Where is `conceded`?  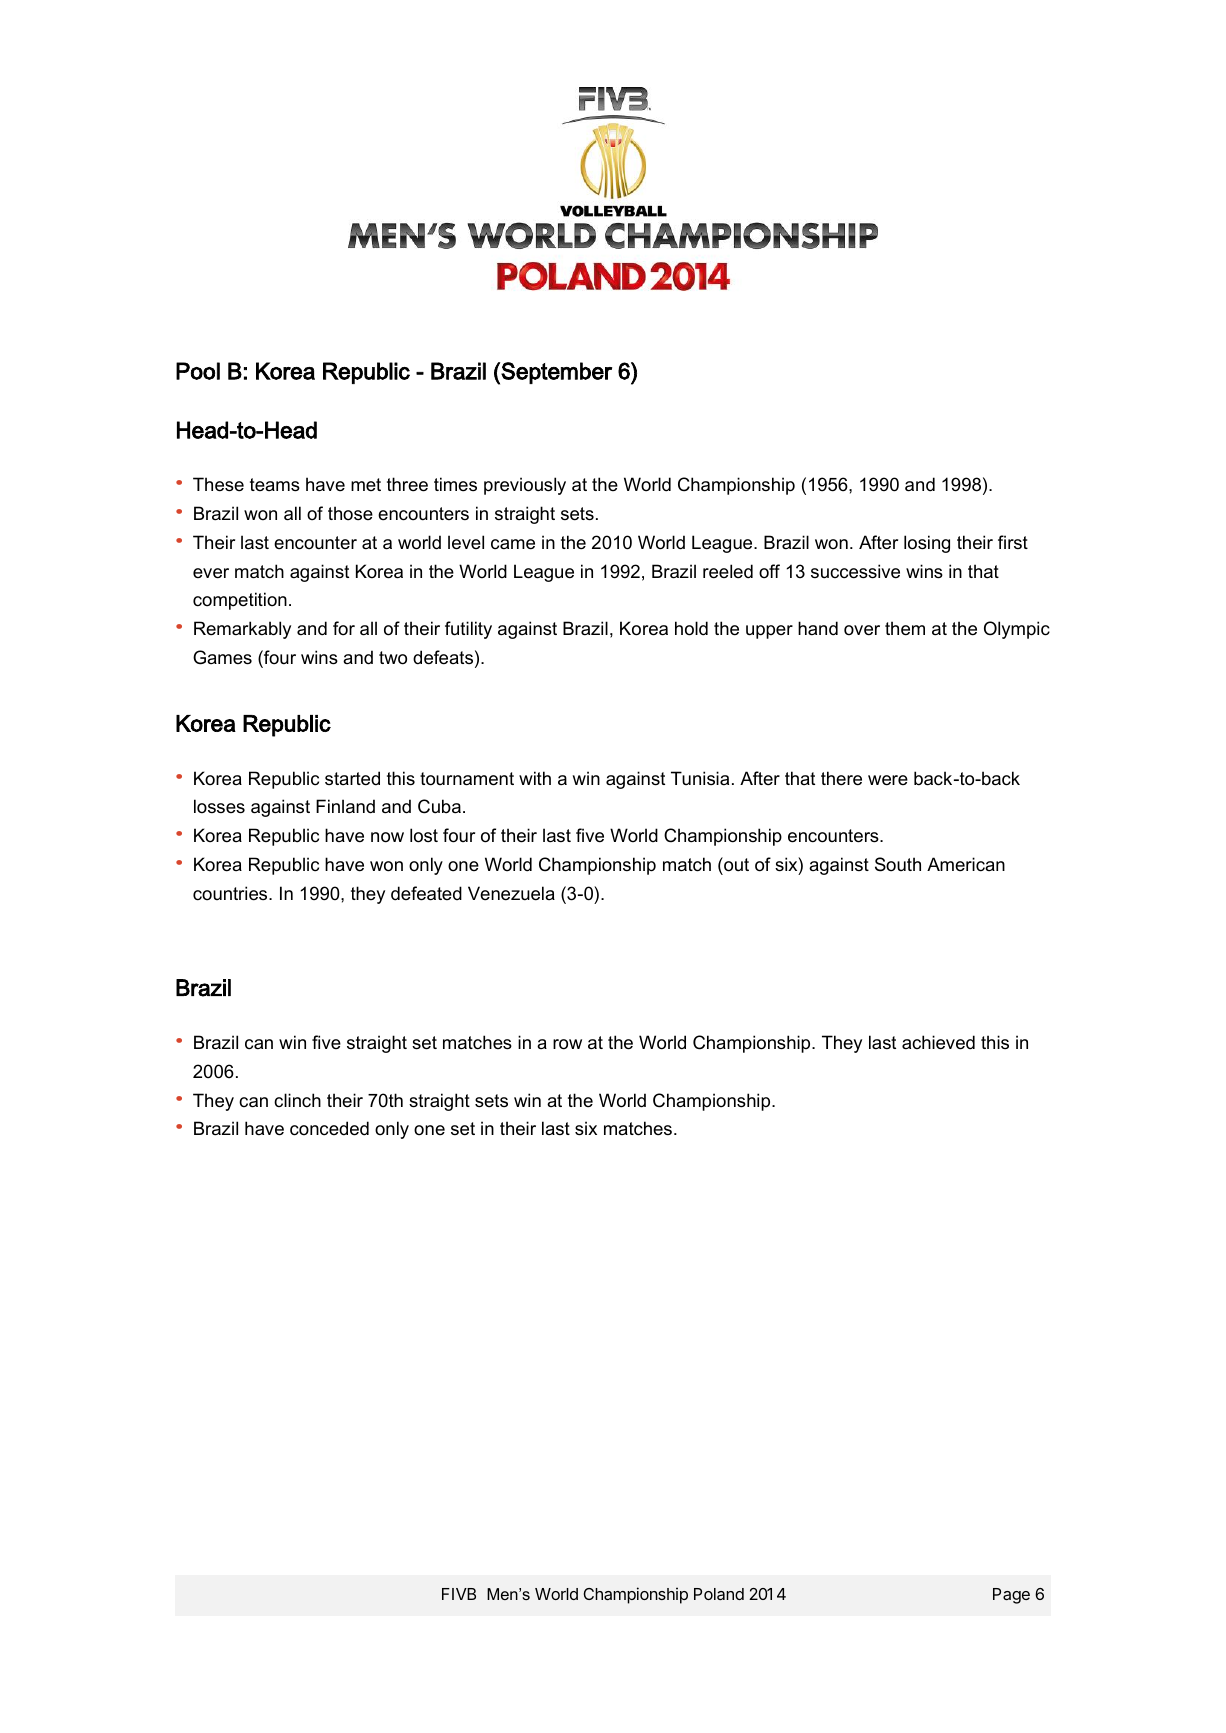
conceded is located at coordinates (329, 1128).
